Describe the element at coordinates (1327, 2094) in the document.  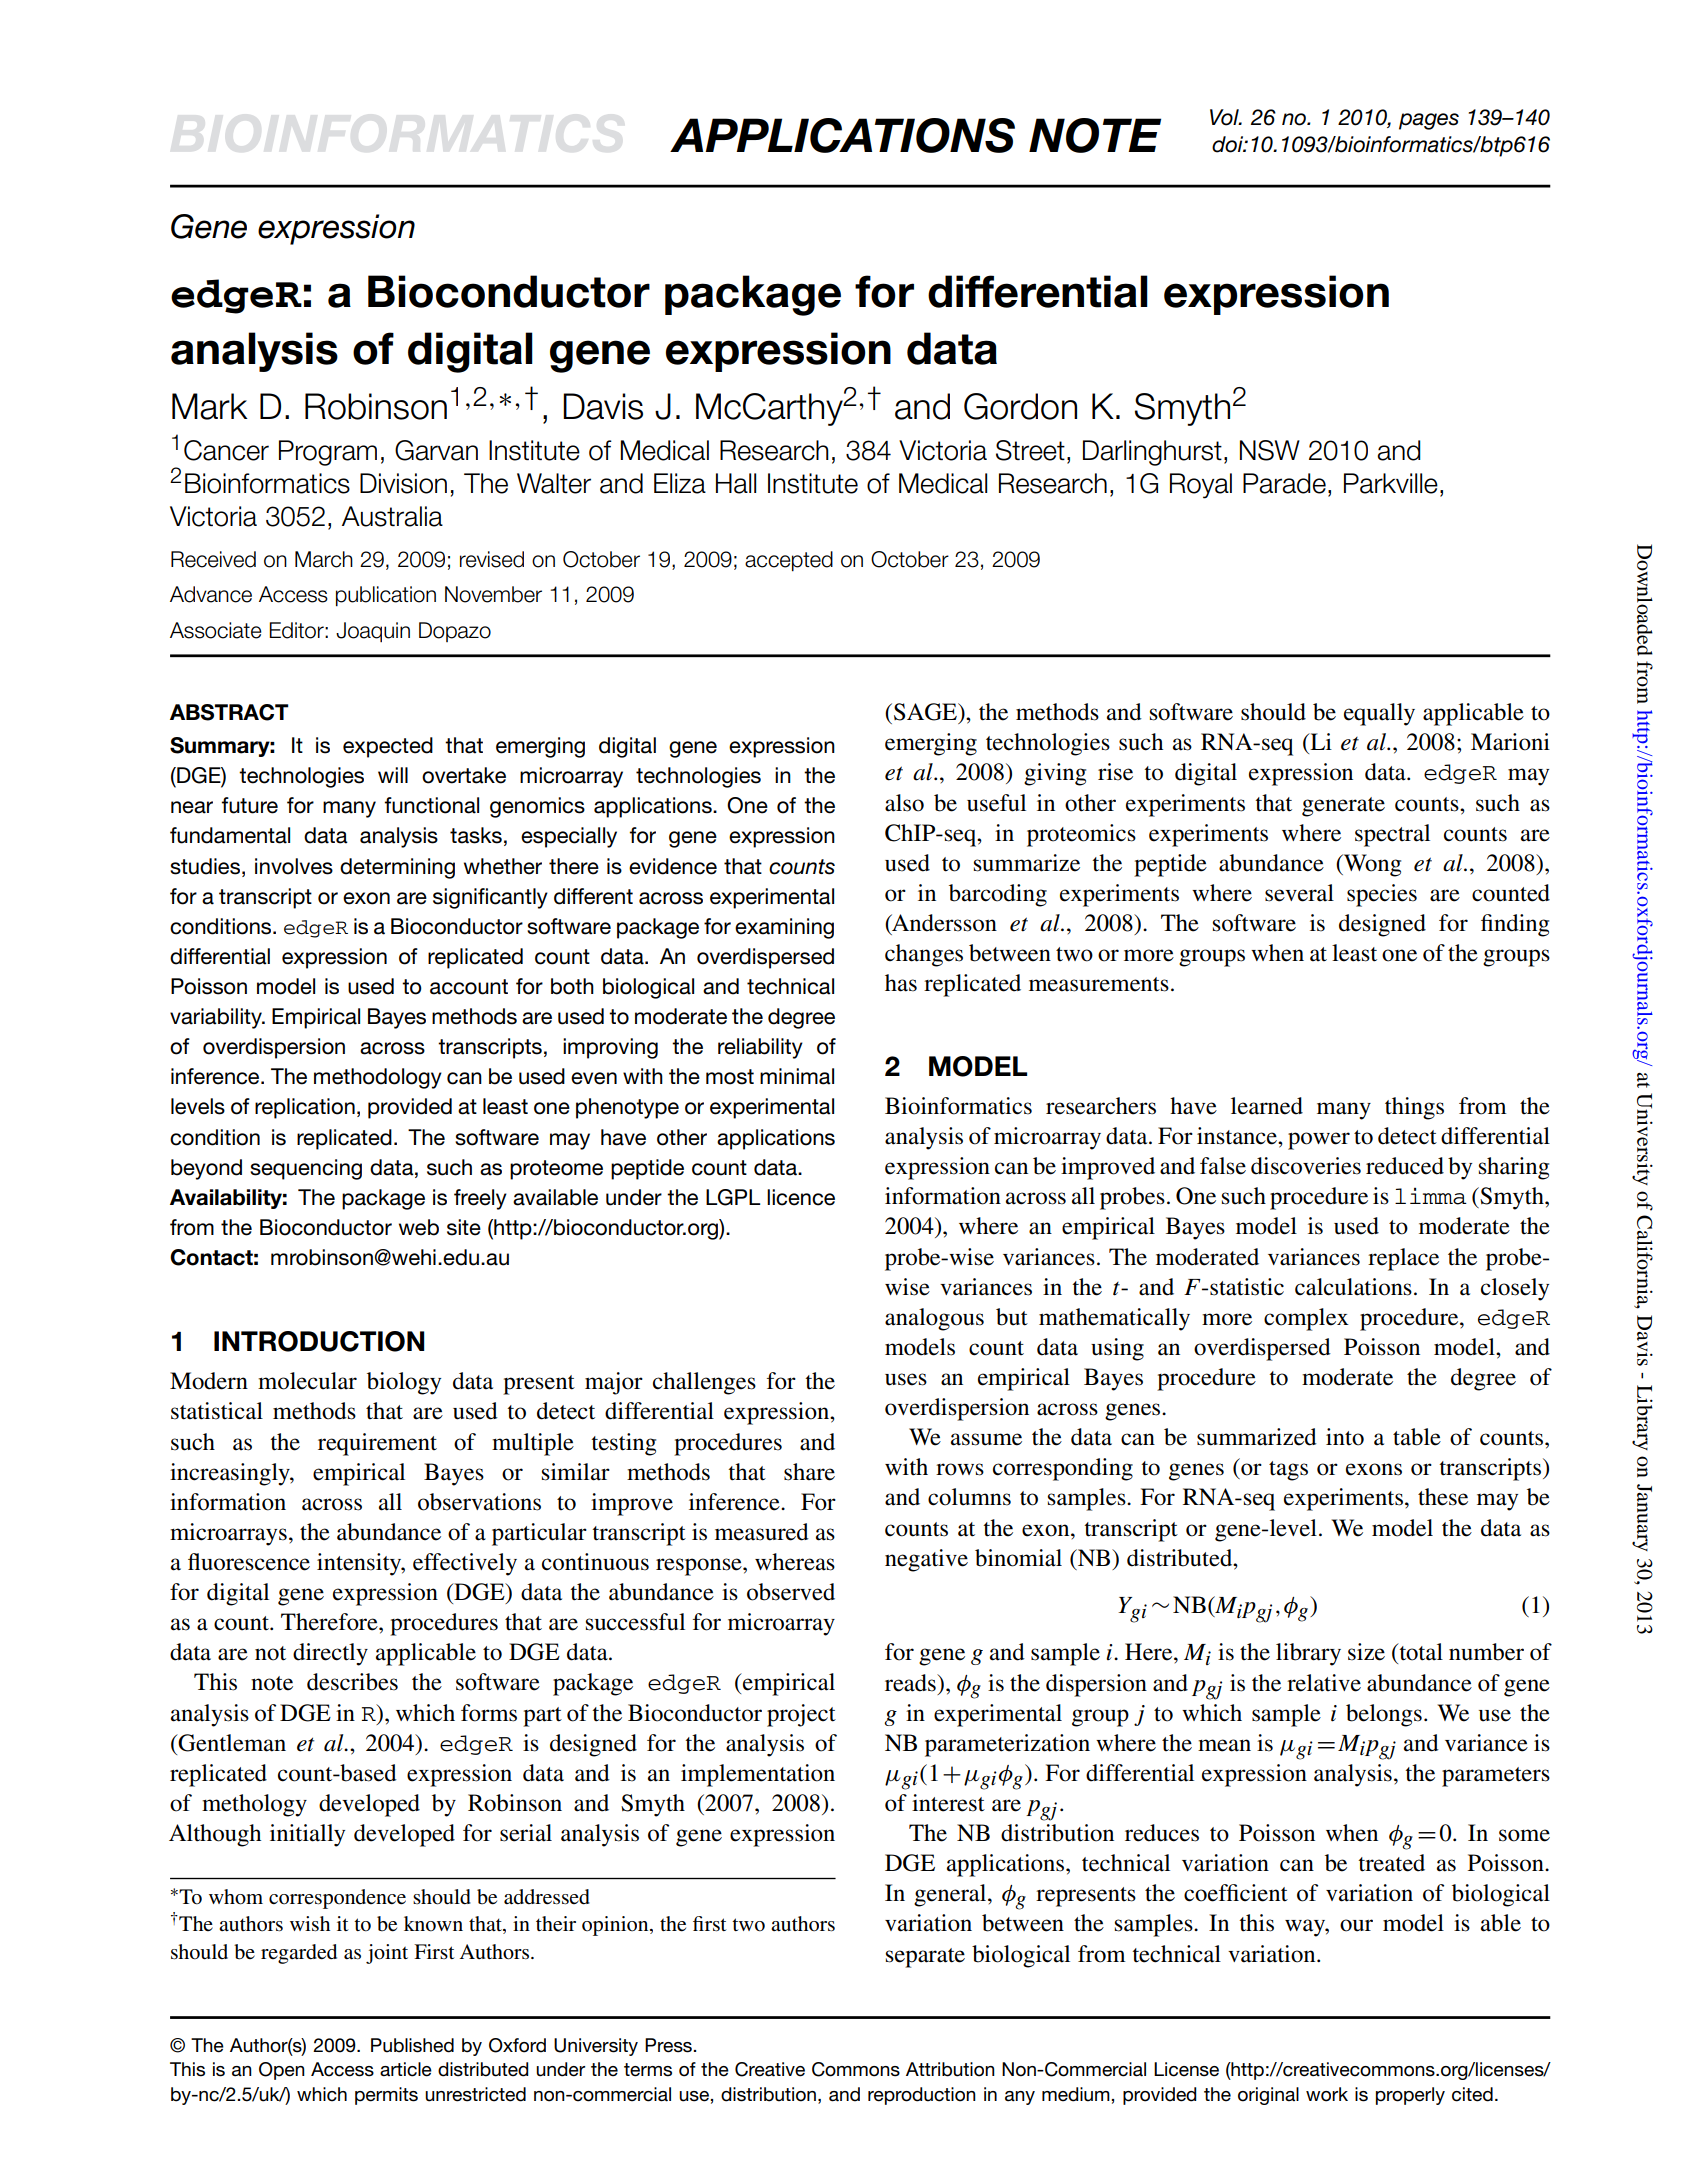
I see `work` at that location.
